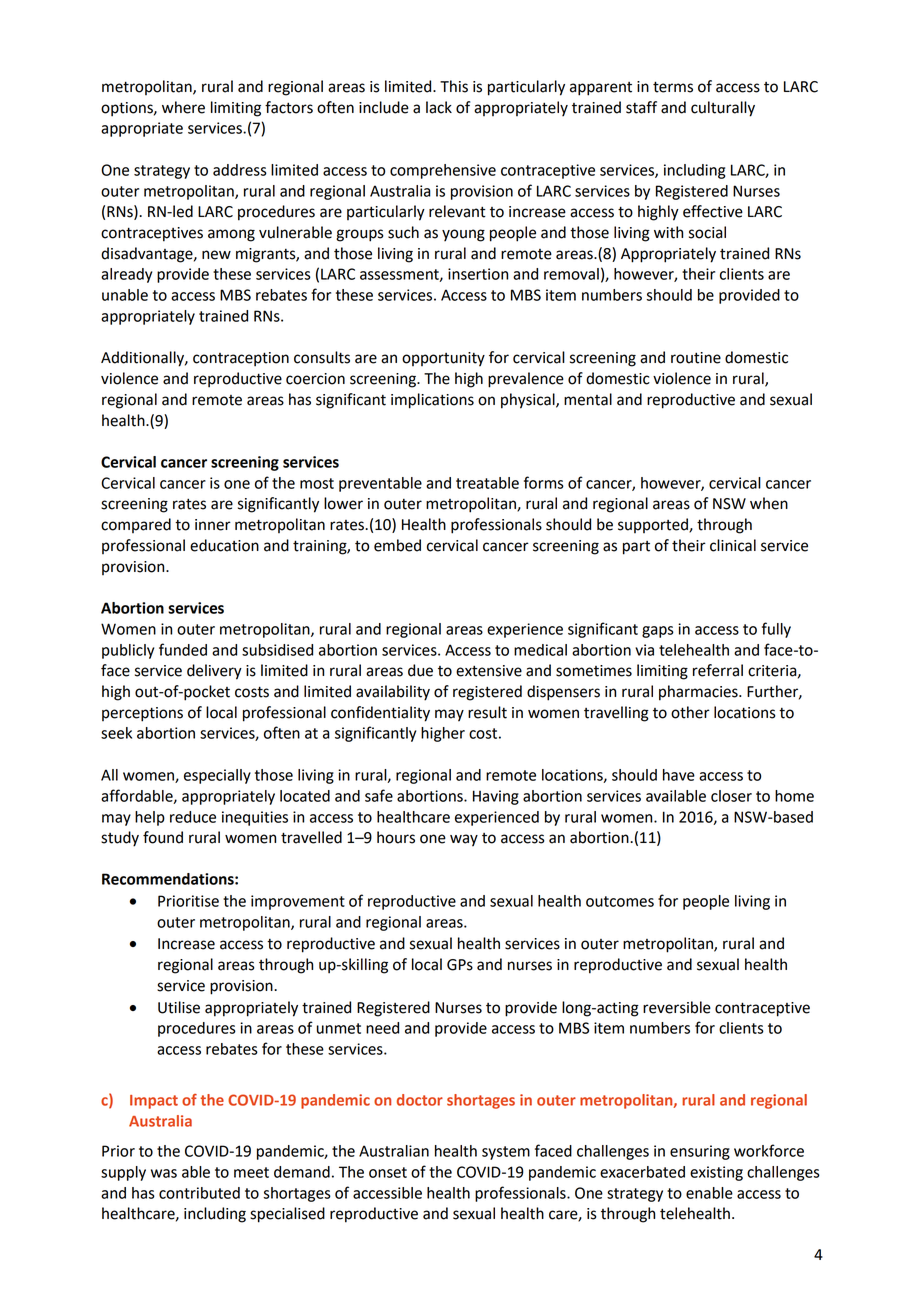 The image size is (924, 1308). Describe the element at coordinates (769, 503) in the screenshot. I see `when` at that location.
